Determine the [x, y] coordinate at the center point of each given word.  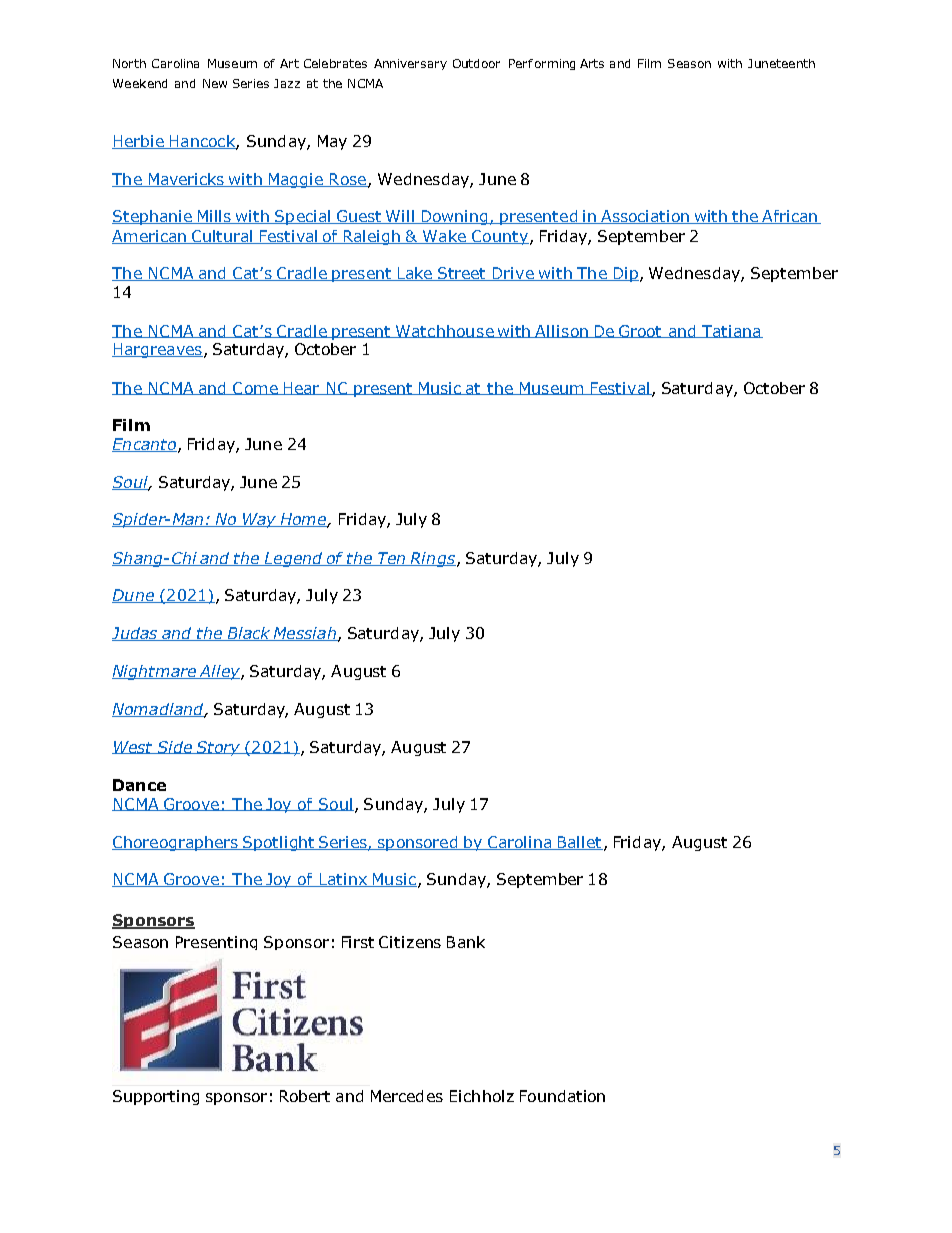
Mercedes [407, 1096]
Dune [134, 596]
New [215, 83]
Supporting [156, 1097]
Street [462, 274]
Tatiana [731, 331]
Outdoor [476, 63]
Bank [466, 942]
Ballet [579, 843]
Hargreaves [157, 350]
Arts [592, 63]
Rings [432, 559]
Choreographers [176, 843]
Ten [392, 559]
